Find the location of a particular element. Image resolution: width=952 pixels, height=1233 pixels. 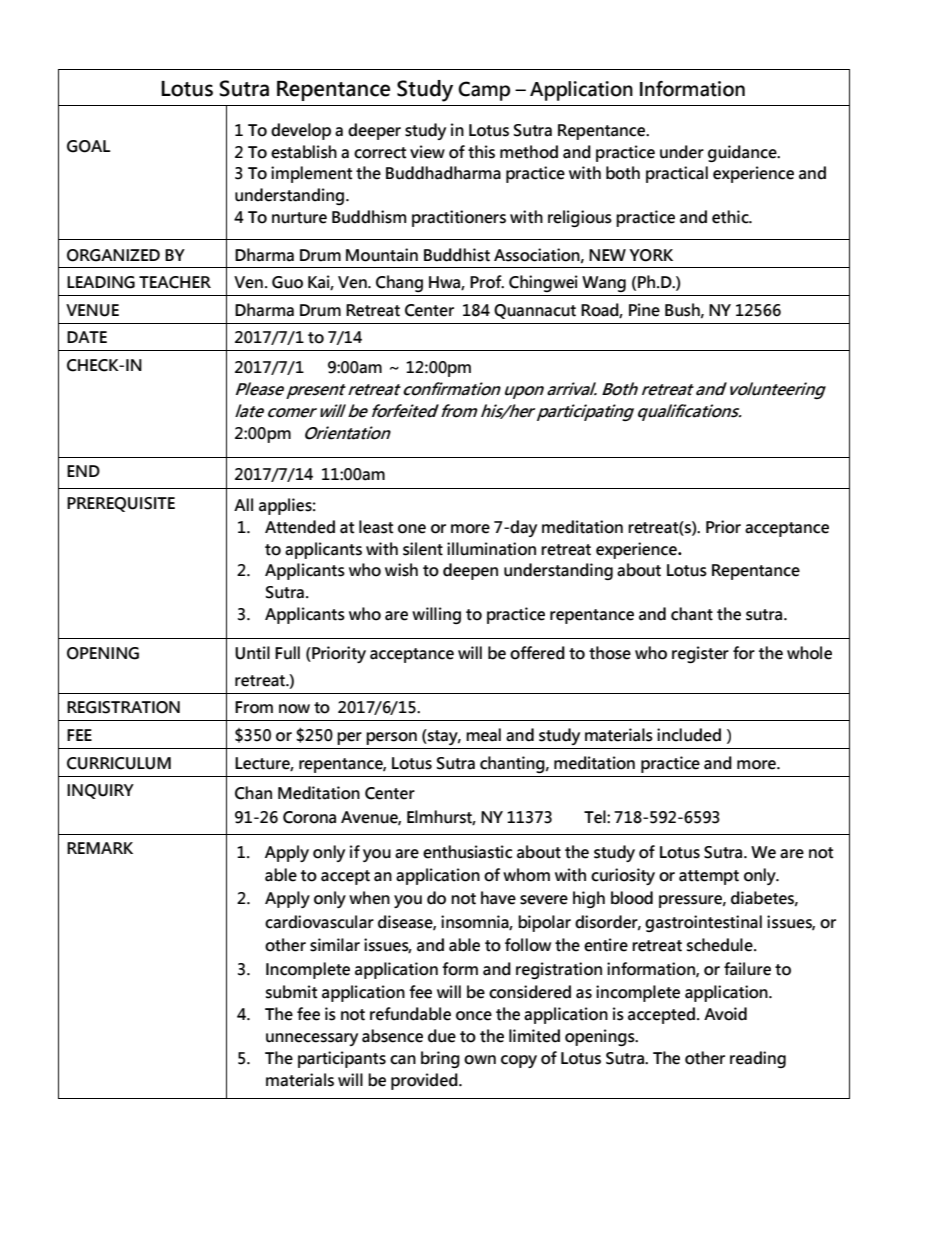

guidance is located at coordinates (743, 153).
